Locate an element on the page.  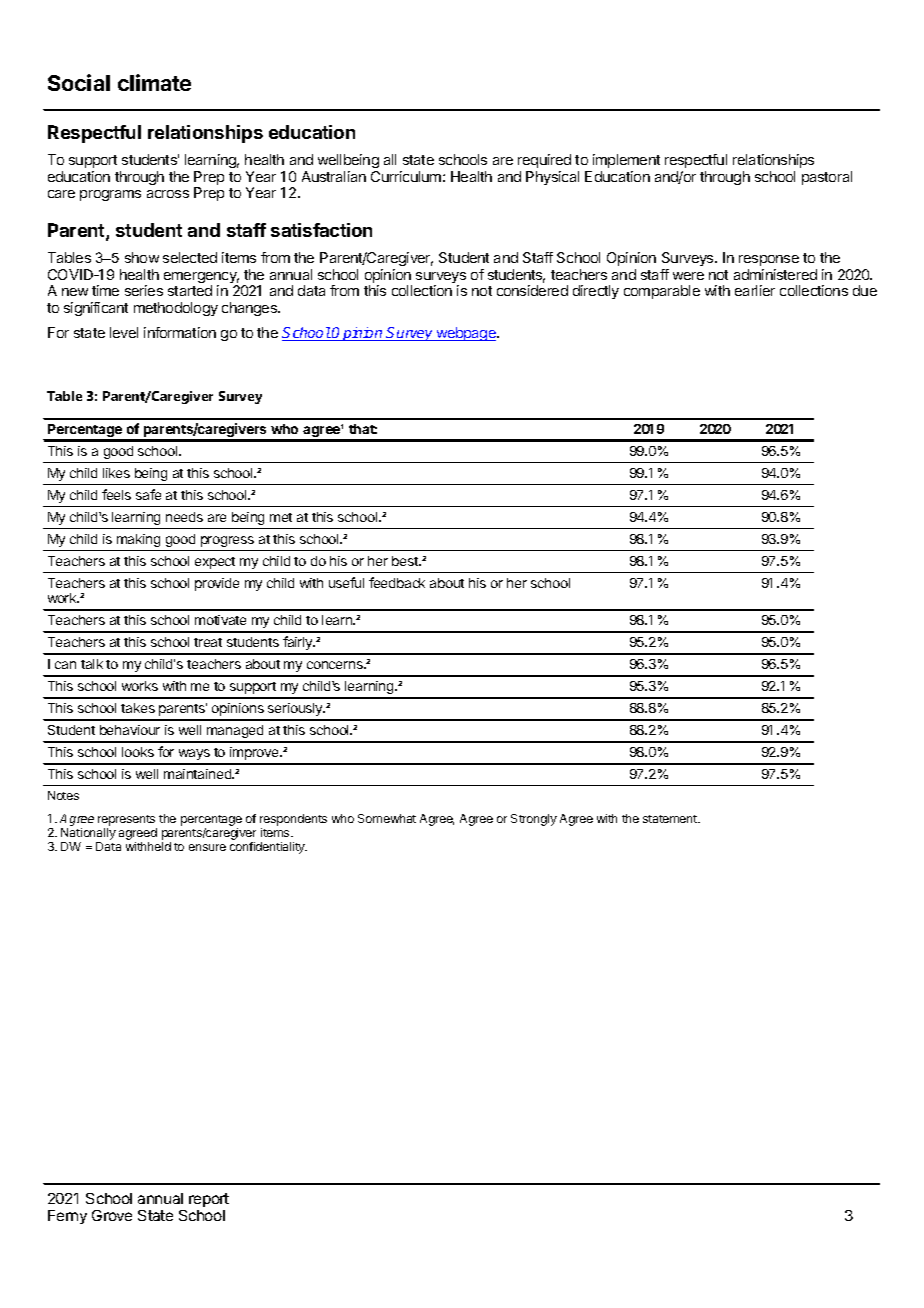
Strongly is located at coordinates (534, 820).
